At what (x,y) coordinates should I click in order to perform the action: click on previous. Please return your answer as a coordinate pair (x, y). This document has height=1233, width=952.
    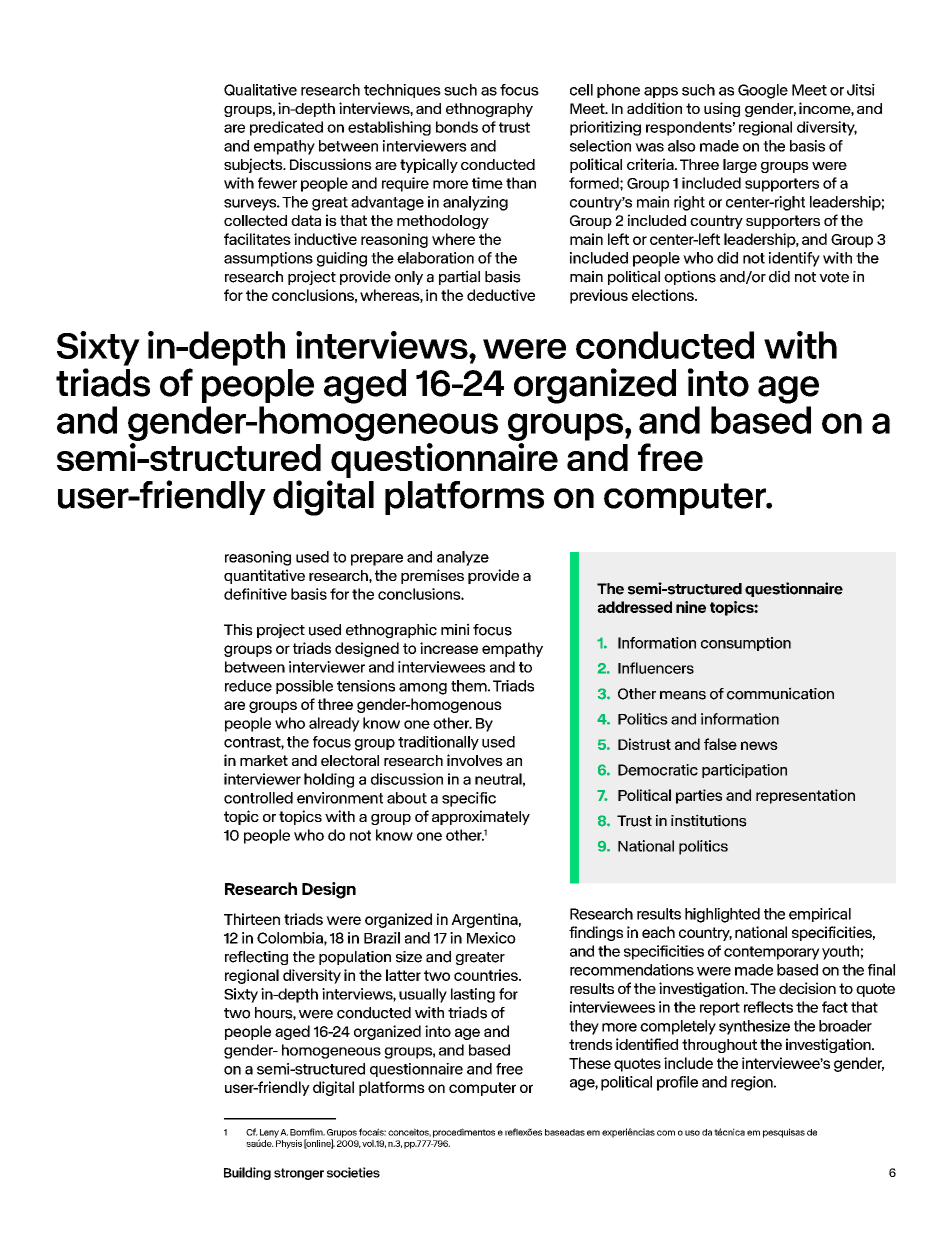
    Looking at the image, I should click on (599, 296).
